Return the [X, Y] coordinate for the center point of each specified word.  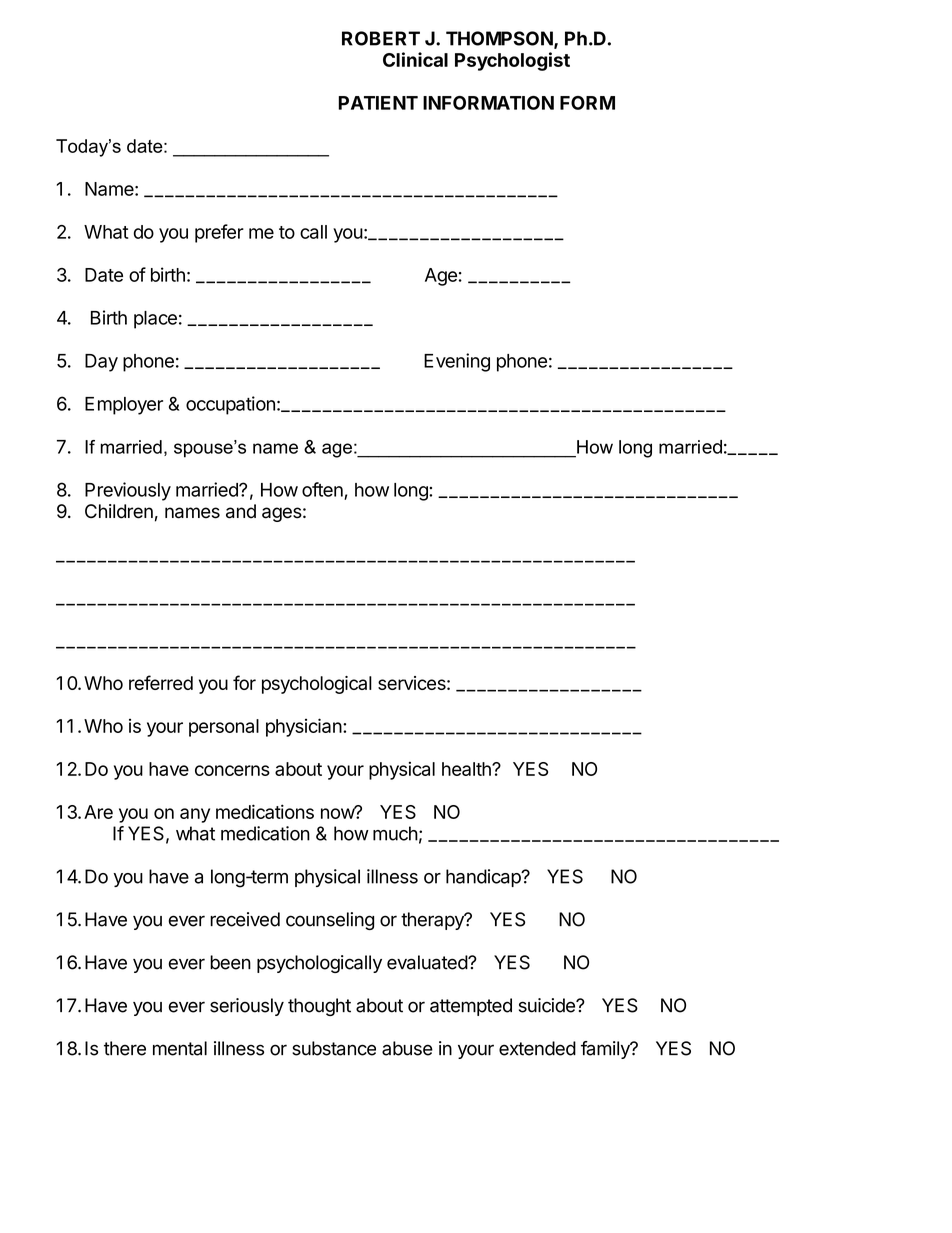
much [395, 833]
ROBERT [381, 38]
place [155, 320]
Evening [457, 362]
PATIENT [378, 103]
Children [119, 511]
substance [334, 1048]
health [467, 769]
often [322, 489]
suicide [548, 1005]
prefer [219, 233]
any [195, 815]
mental [180, 1048]
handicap [484, 878]
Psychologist [512, 61]
